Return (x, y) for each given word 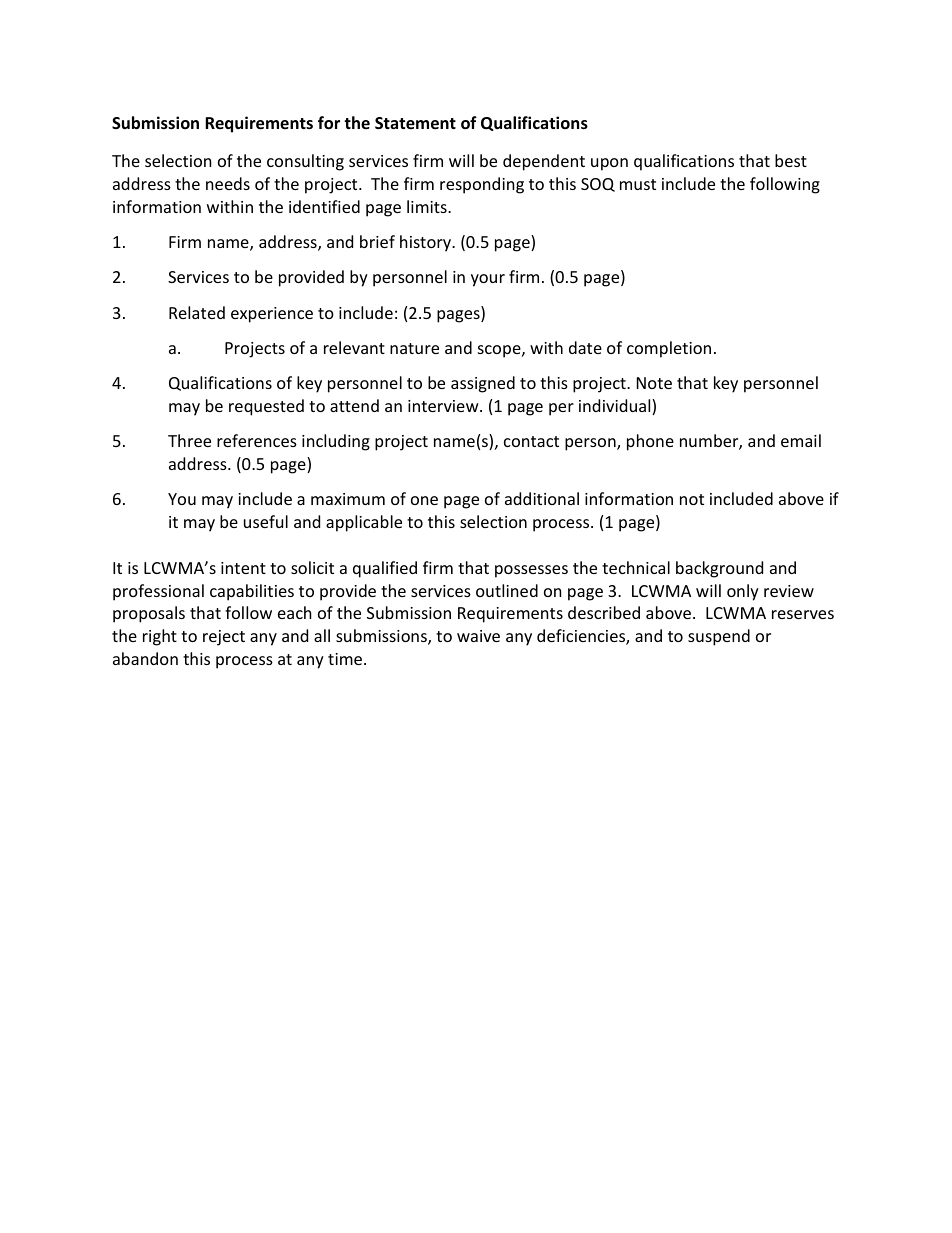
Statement (415, 123)
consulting (305, 162)
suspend (719, 637)
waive (478, 636)
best (791, 160)
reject (224, 638)
